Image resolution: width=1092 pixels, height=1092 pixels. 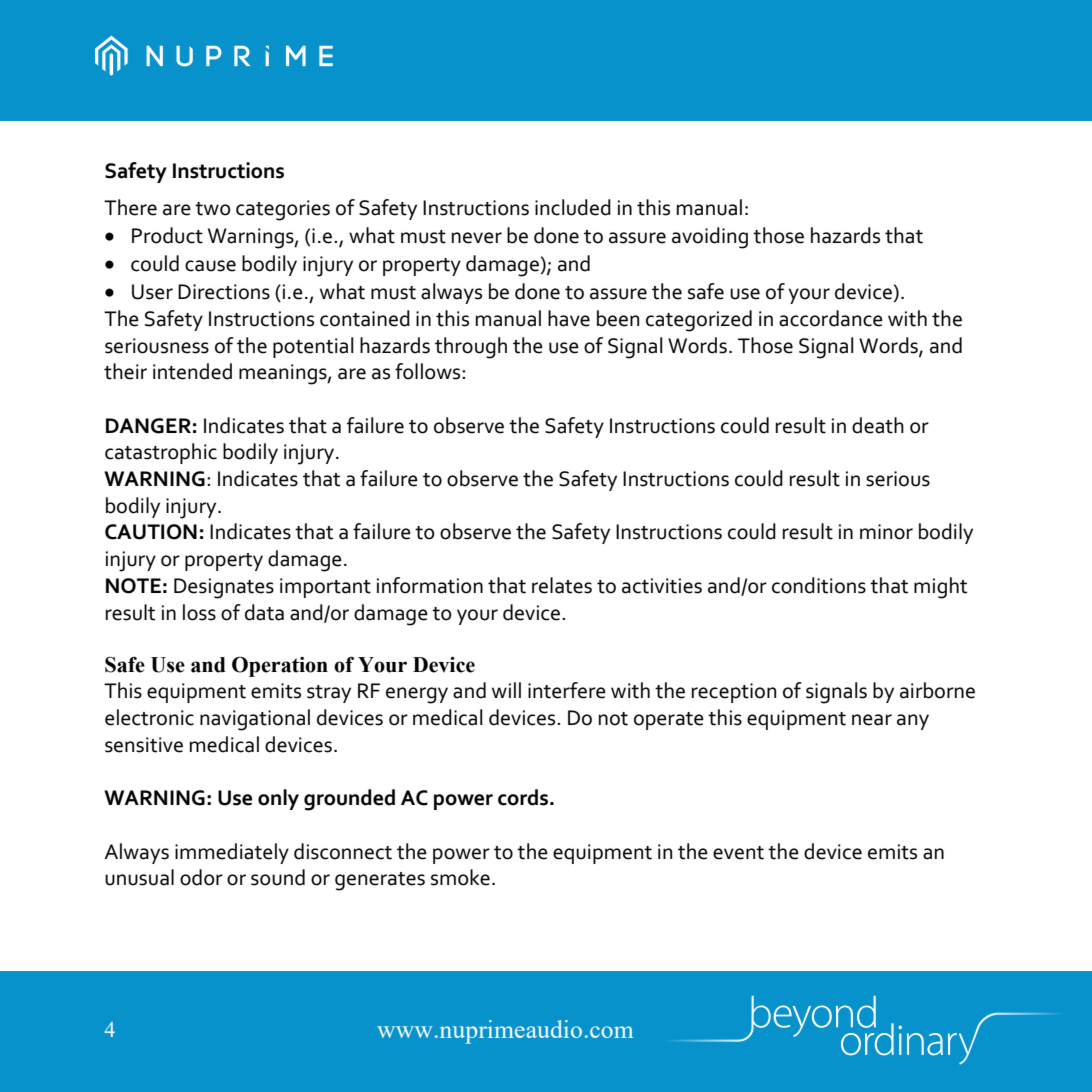 I want to click on minor, so click(x=886, y=532).
